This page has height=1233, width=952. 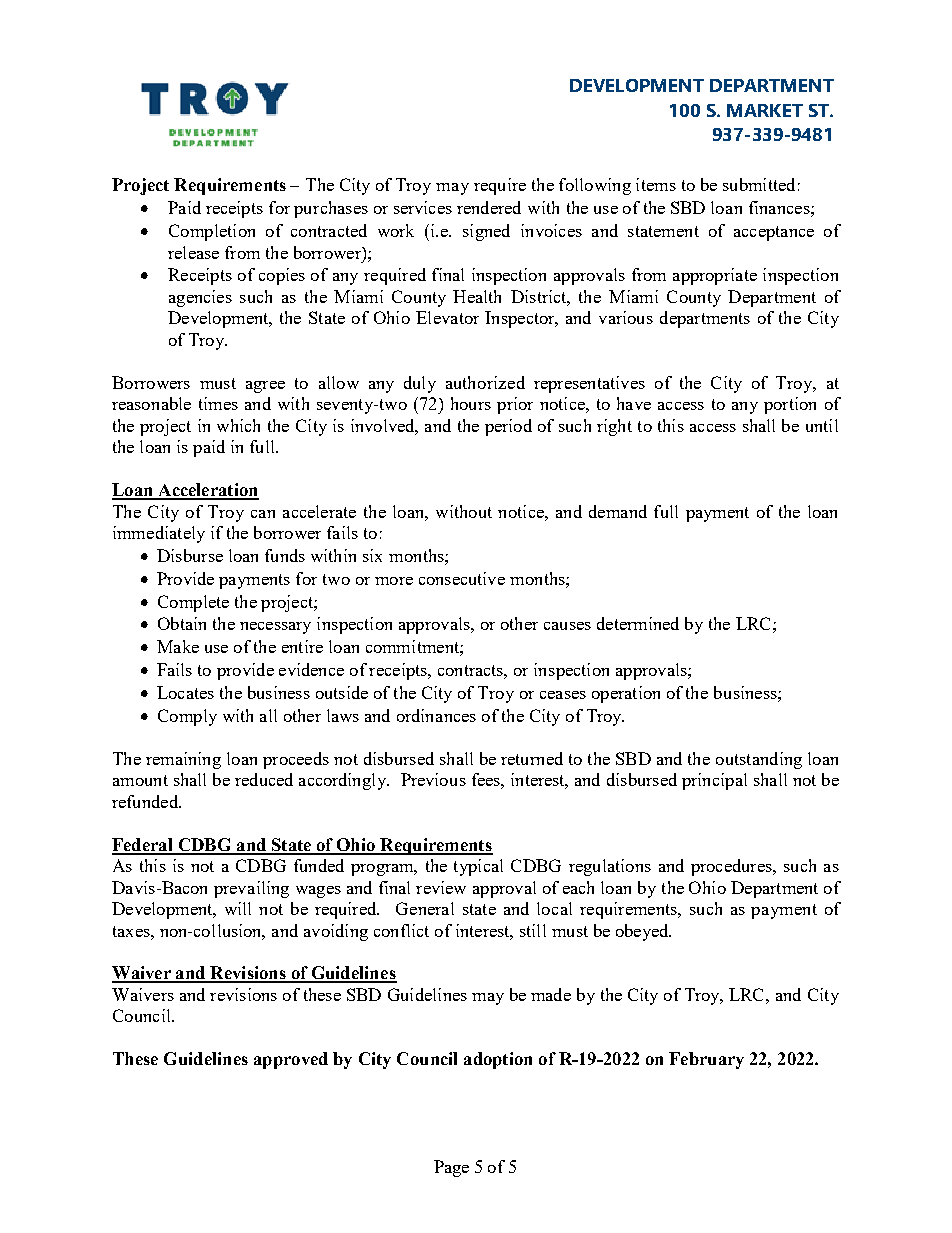 What do you see at coordinates (489, 207) in the page?
I see `rendered` at bounding box center [489, 207].
